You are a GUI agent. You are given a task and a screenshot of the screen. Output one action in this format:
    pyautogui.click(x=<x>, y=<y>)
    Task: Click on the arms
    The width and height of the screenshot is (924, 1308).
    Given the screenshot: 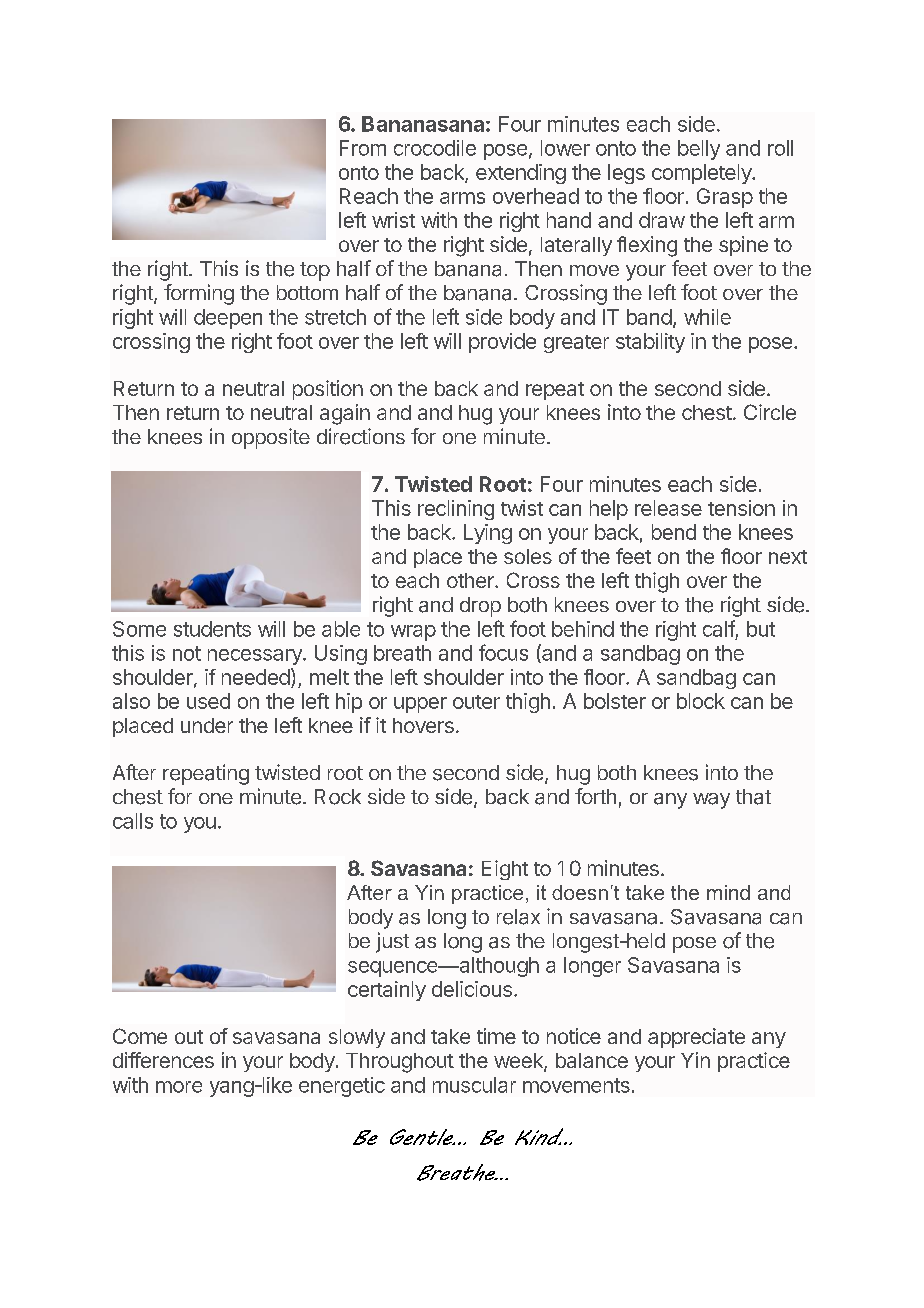 What is the action you would take?
    pyautogui.click(x=462, y=198)
